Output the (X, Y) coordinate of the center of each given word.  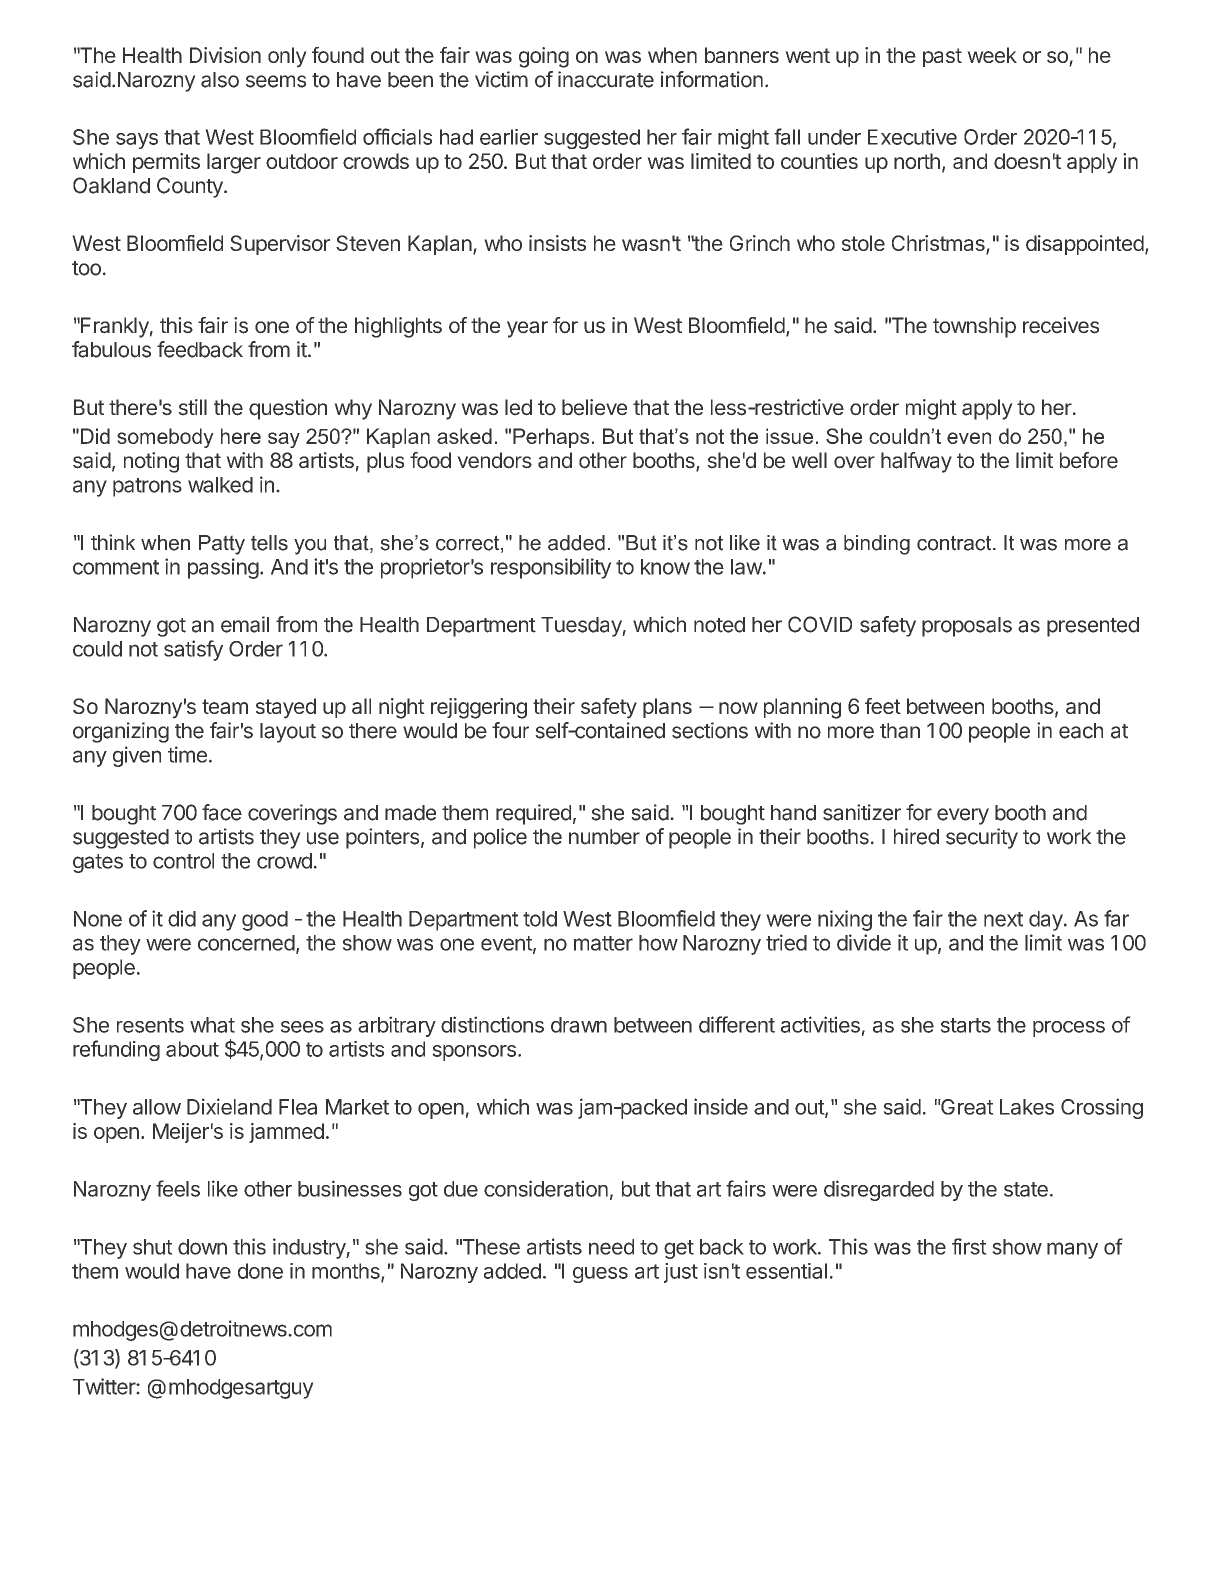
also (220, 80)
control (183, 861)
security (982, 838)
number (604, 837)
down (202, 1247)
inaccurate (606, 79)
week (992, 55)
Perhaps (551, 438)
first (969, 1246)
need (611, 1247)
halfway (916, 462)
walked (220, 485)
